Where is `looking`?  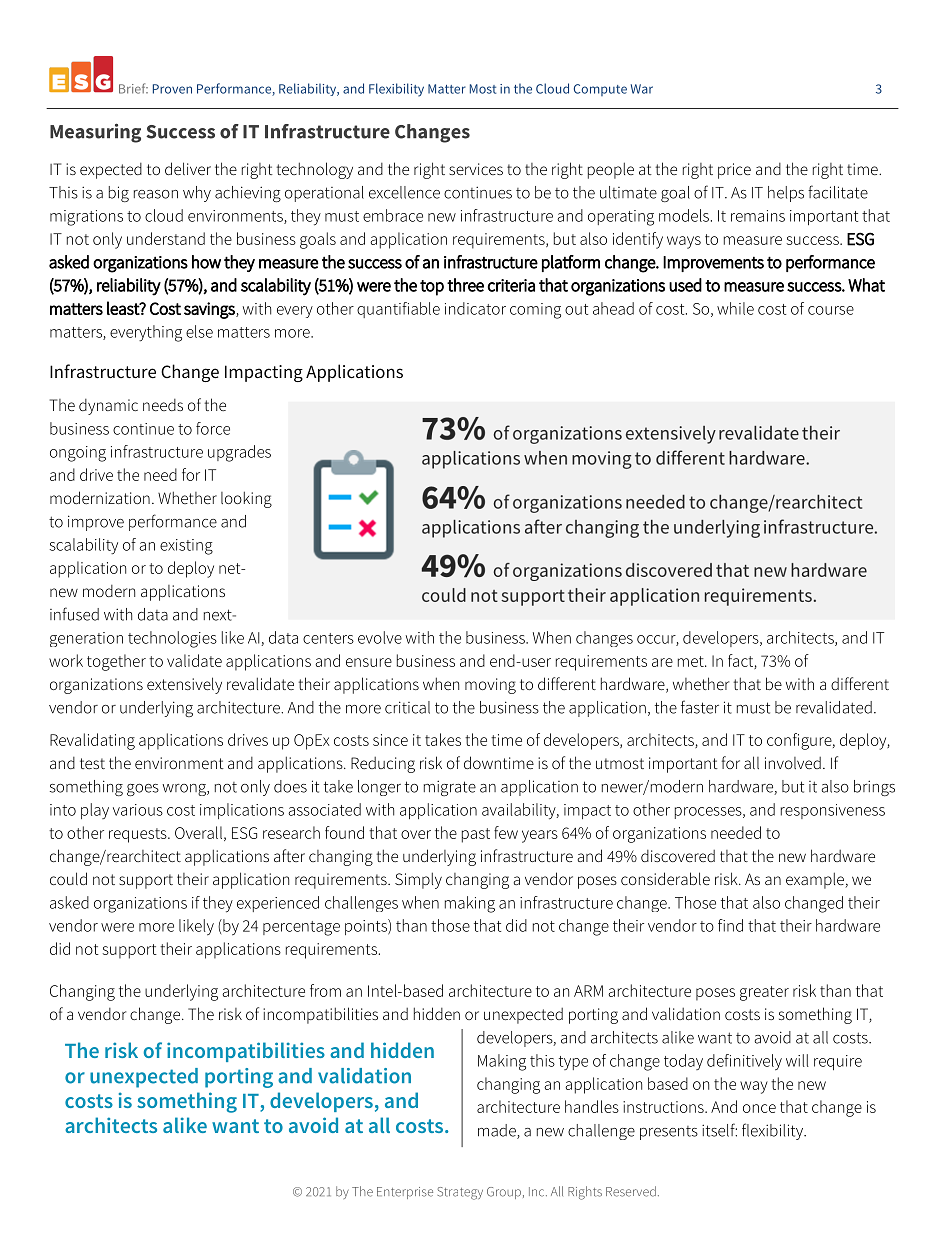
looking is located at coordinates (246, 499).
